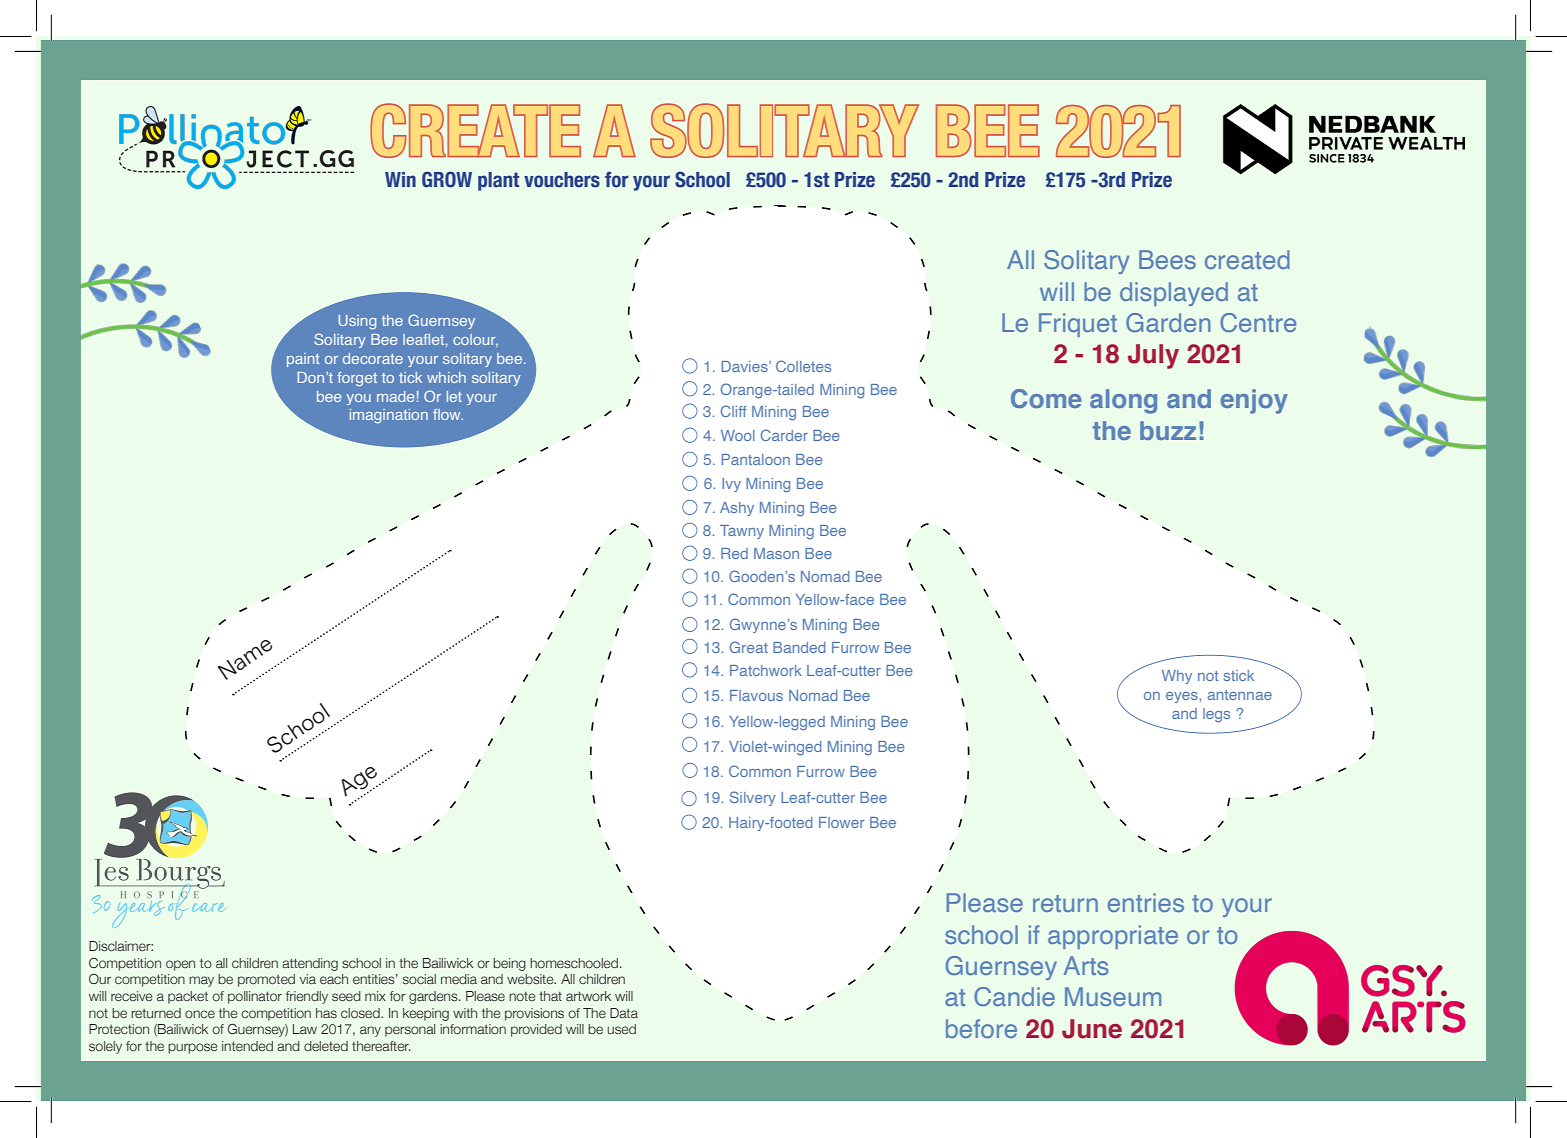  What do you see at coordinates (1092, 1029) in the screenshot?
I see `June` at bounding box center [1092, 1029].
